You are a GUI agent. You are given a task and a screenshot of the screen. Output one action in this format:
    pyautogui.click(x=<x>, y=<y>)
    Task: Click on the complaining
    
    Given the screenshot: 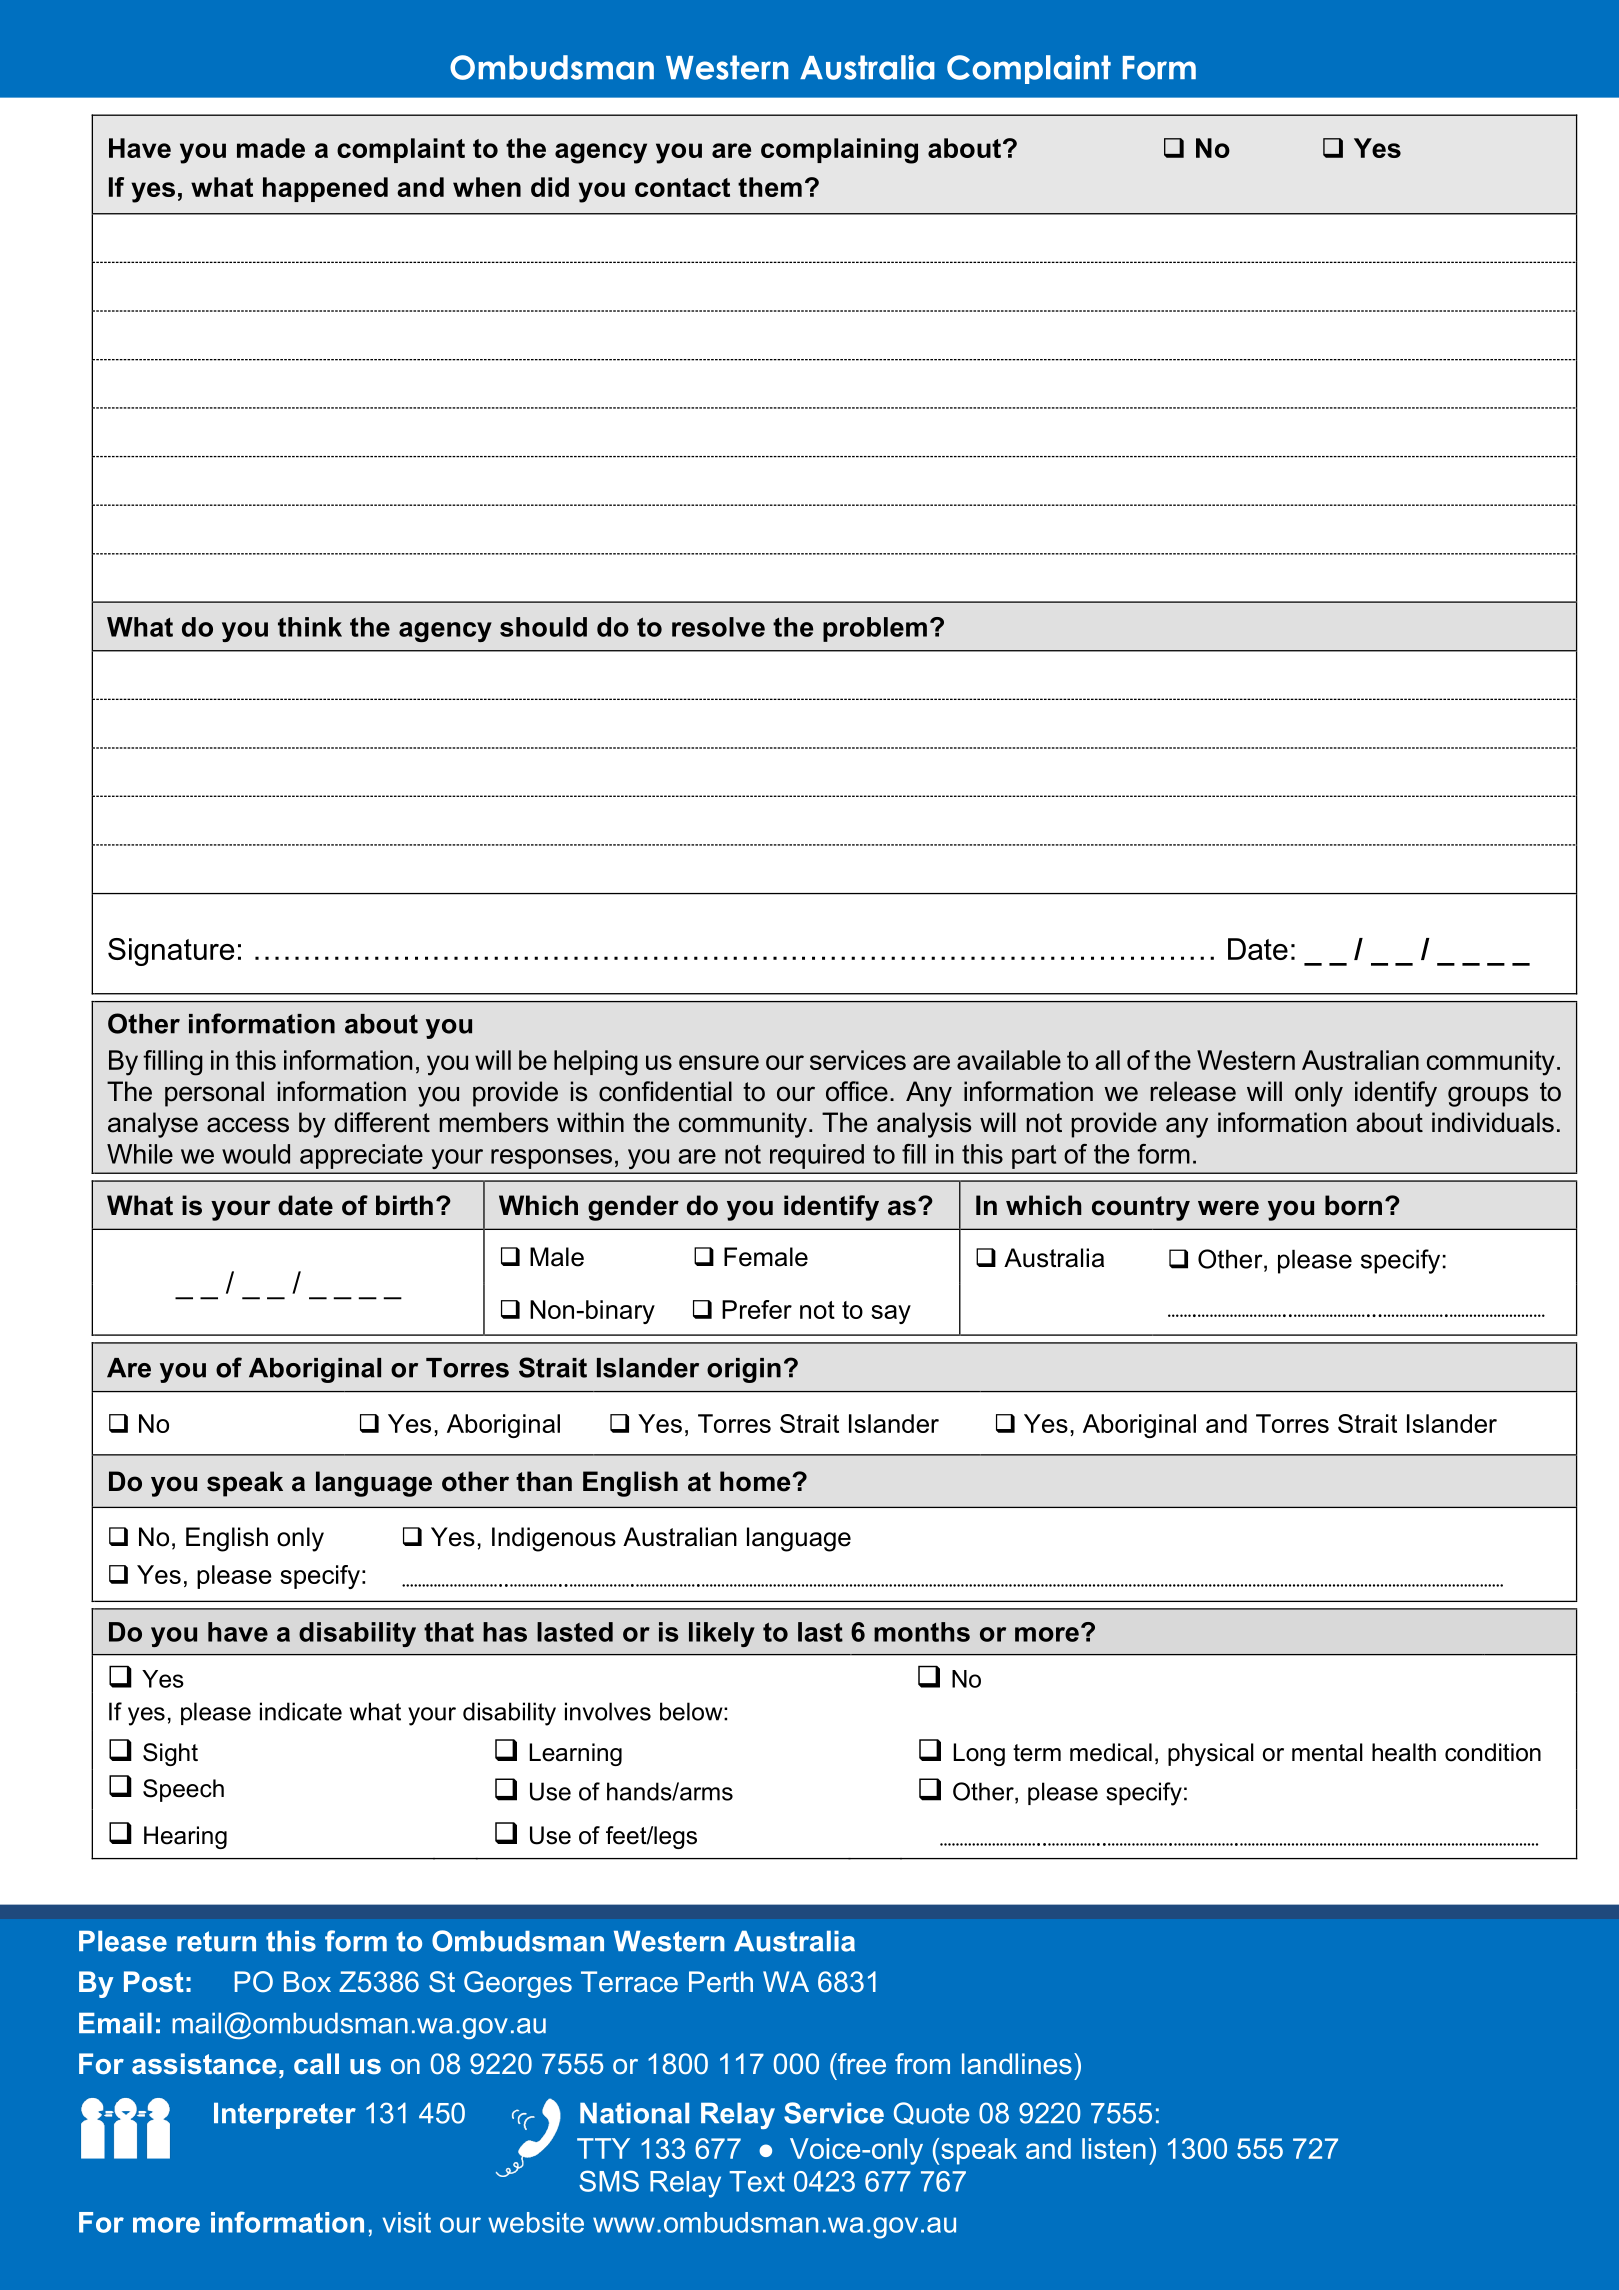 What is the action you would take?
    pyautogui.click(x=839, y=151)
